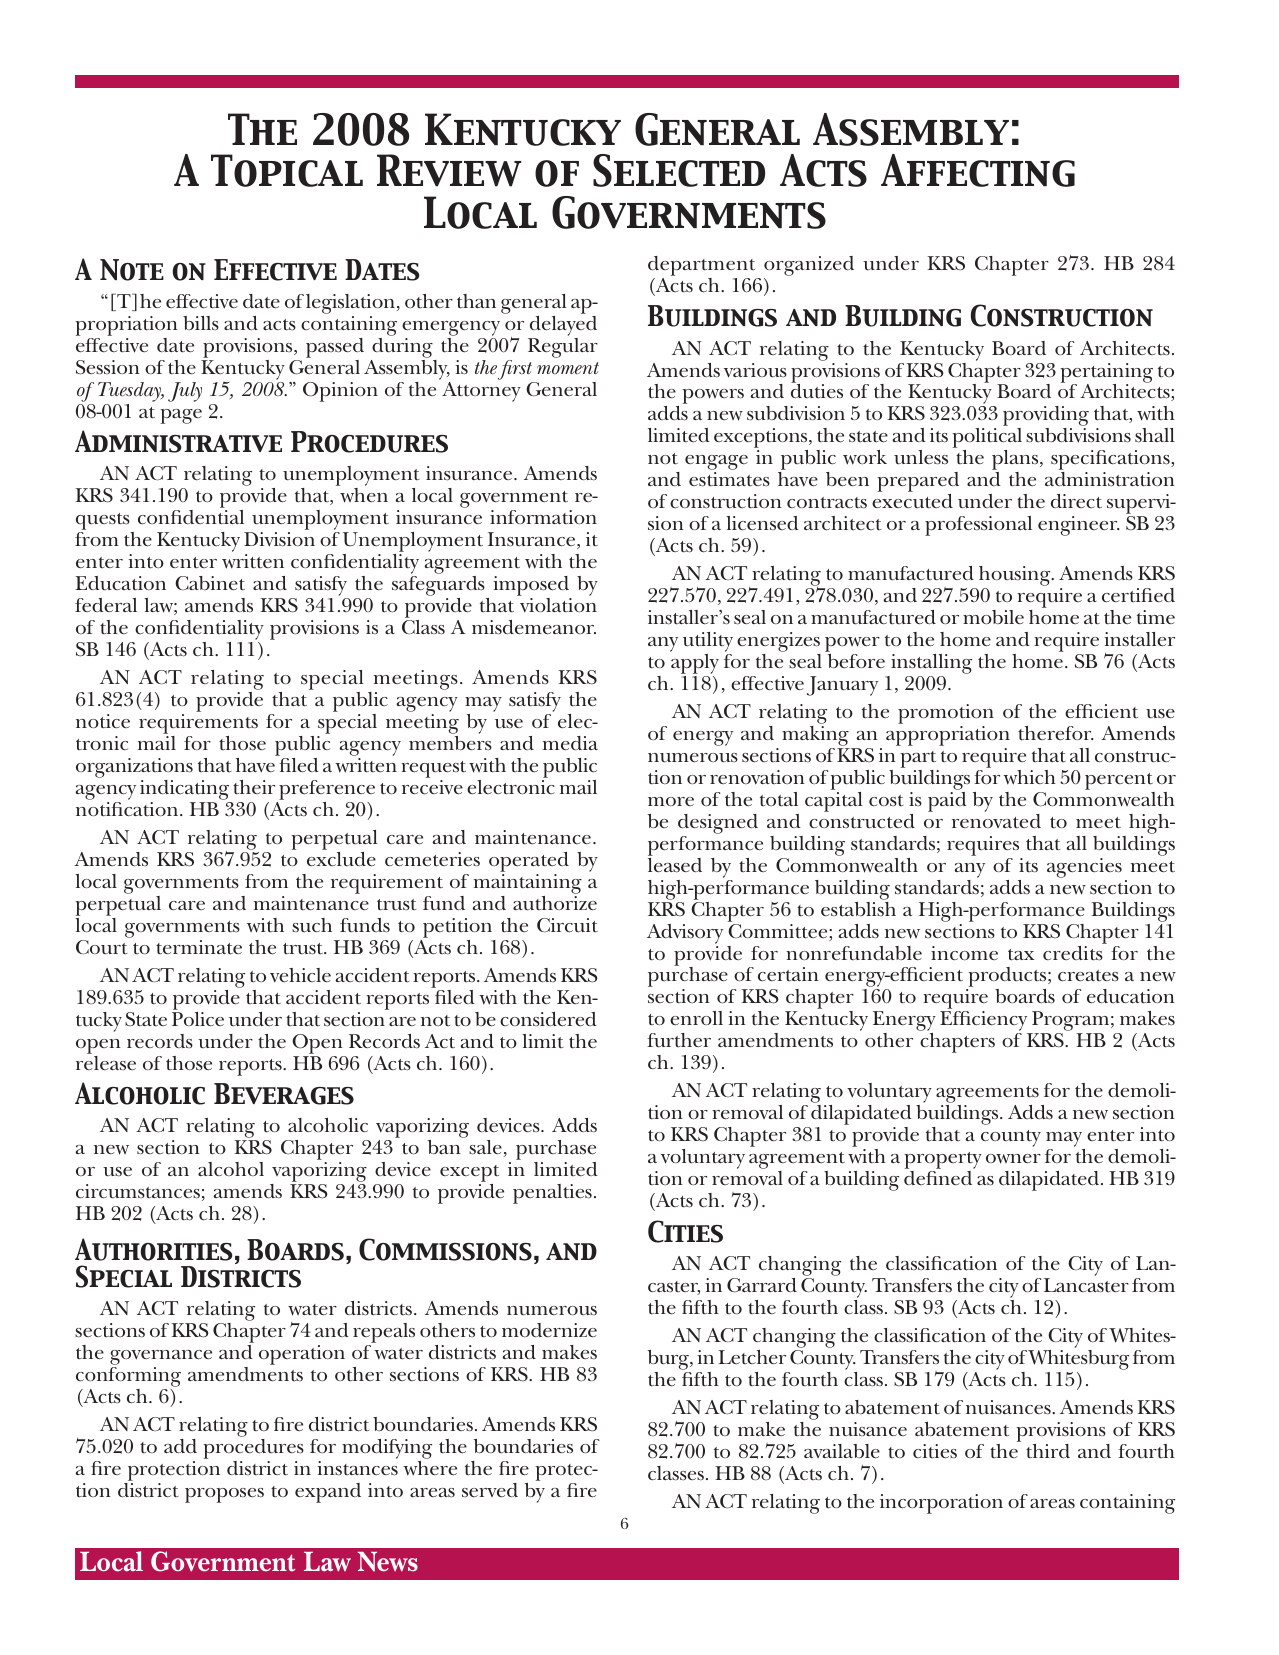 The width and height of the image is (1279, 1655). I want to click on apply, so click(695, 665).
